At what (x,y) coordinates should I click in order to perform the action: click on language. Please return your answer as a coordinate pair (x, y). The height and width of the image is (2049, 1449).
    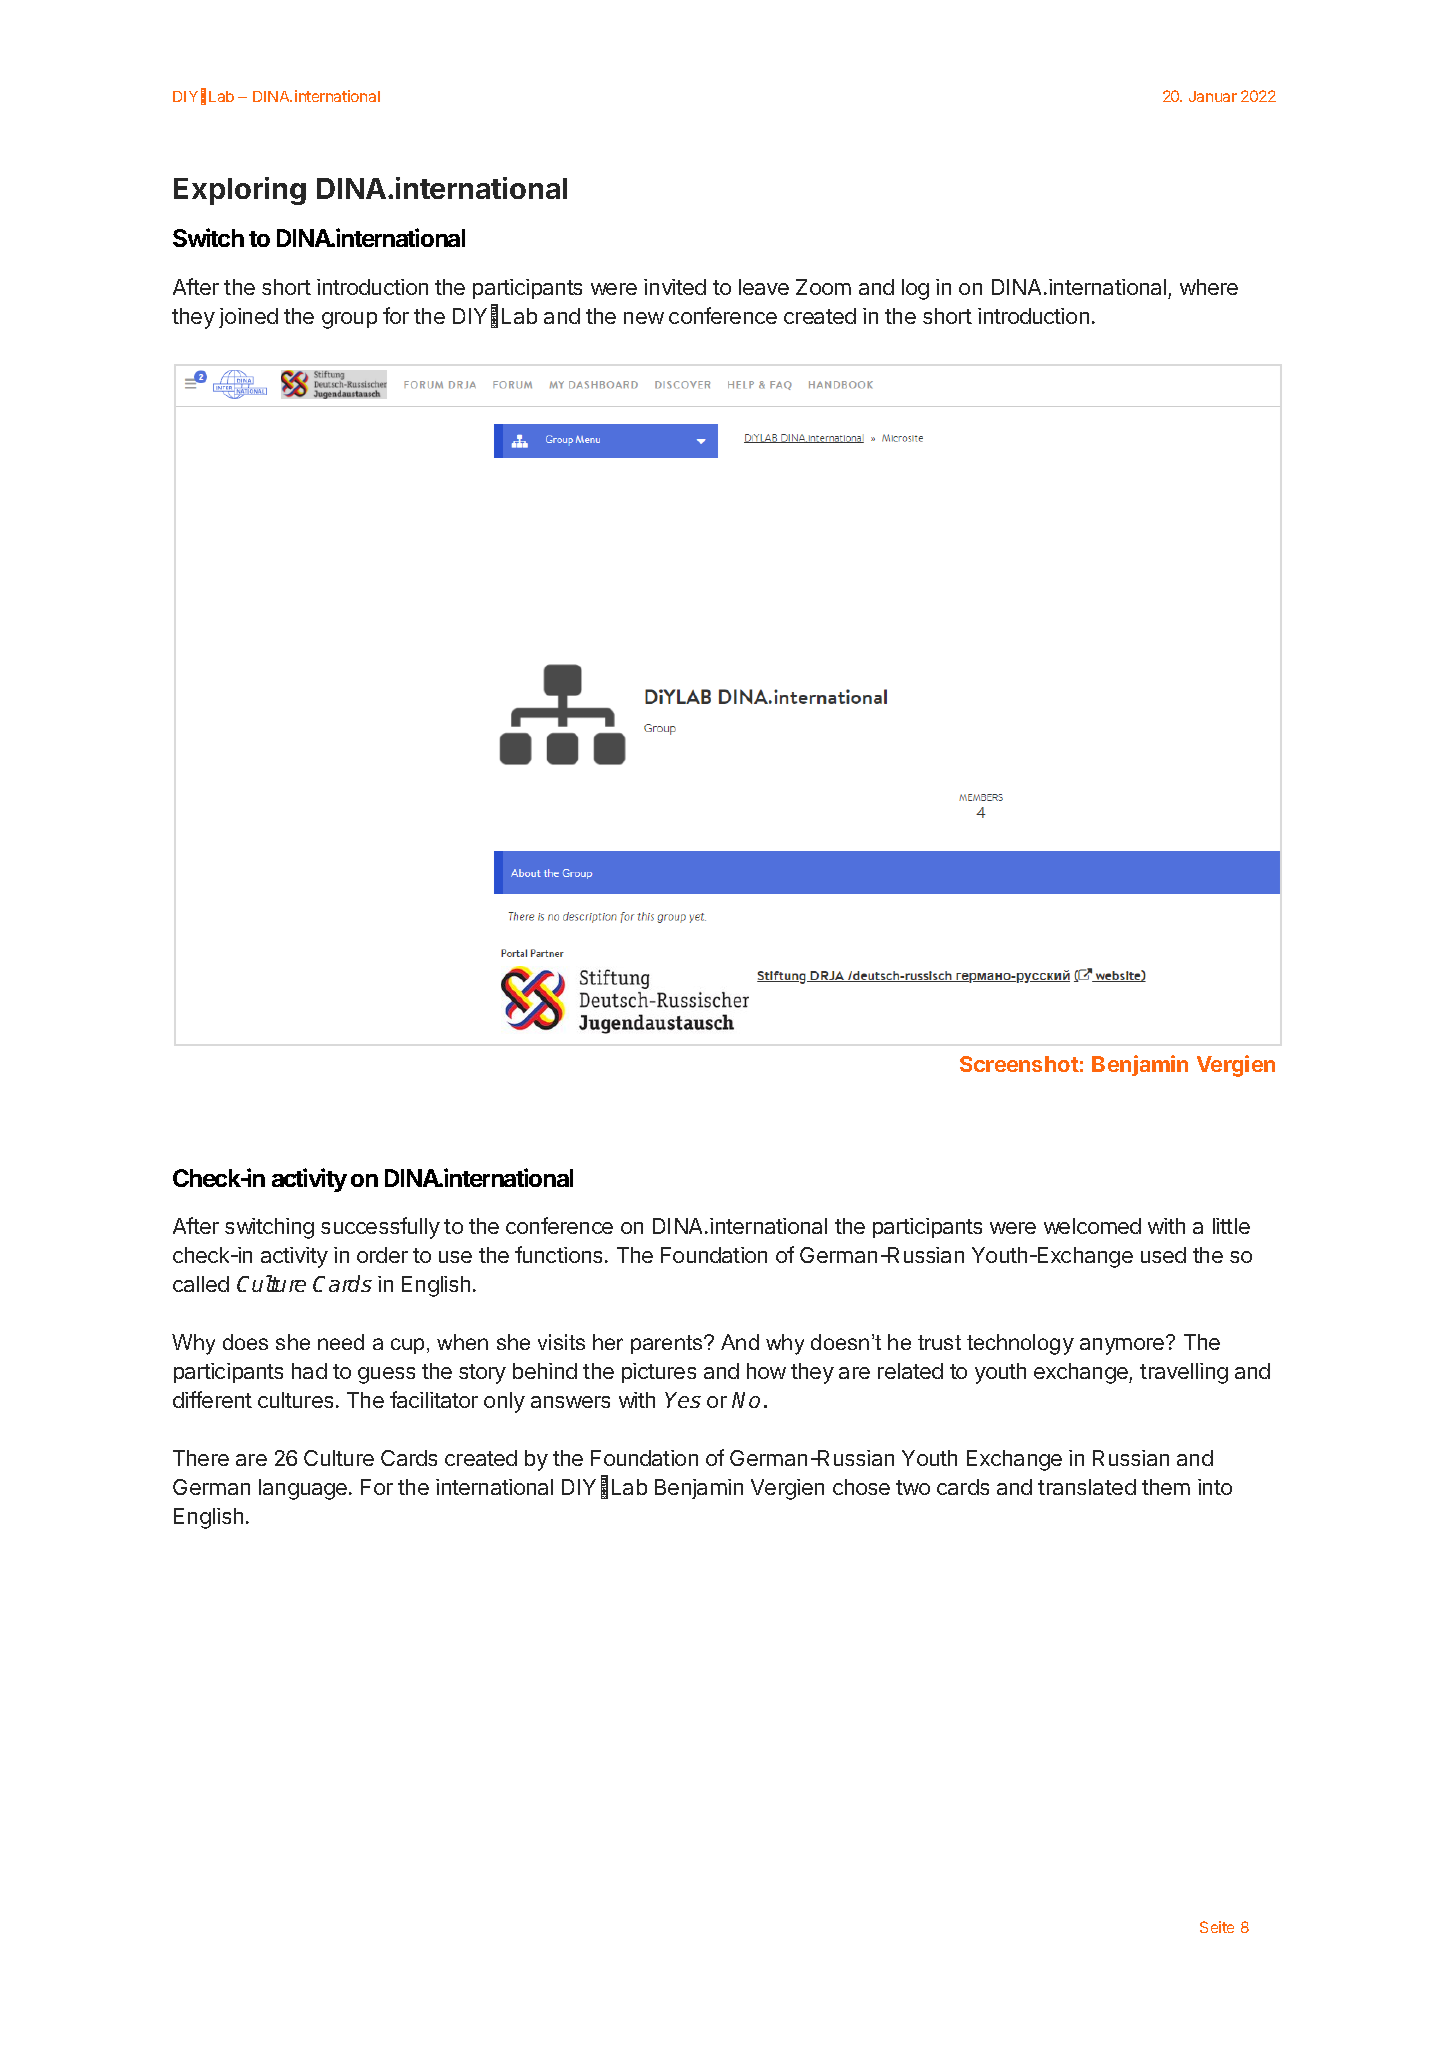
    Looking at the image, I should click on (303, 1489).
